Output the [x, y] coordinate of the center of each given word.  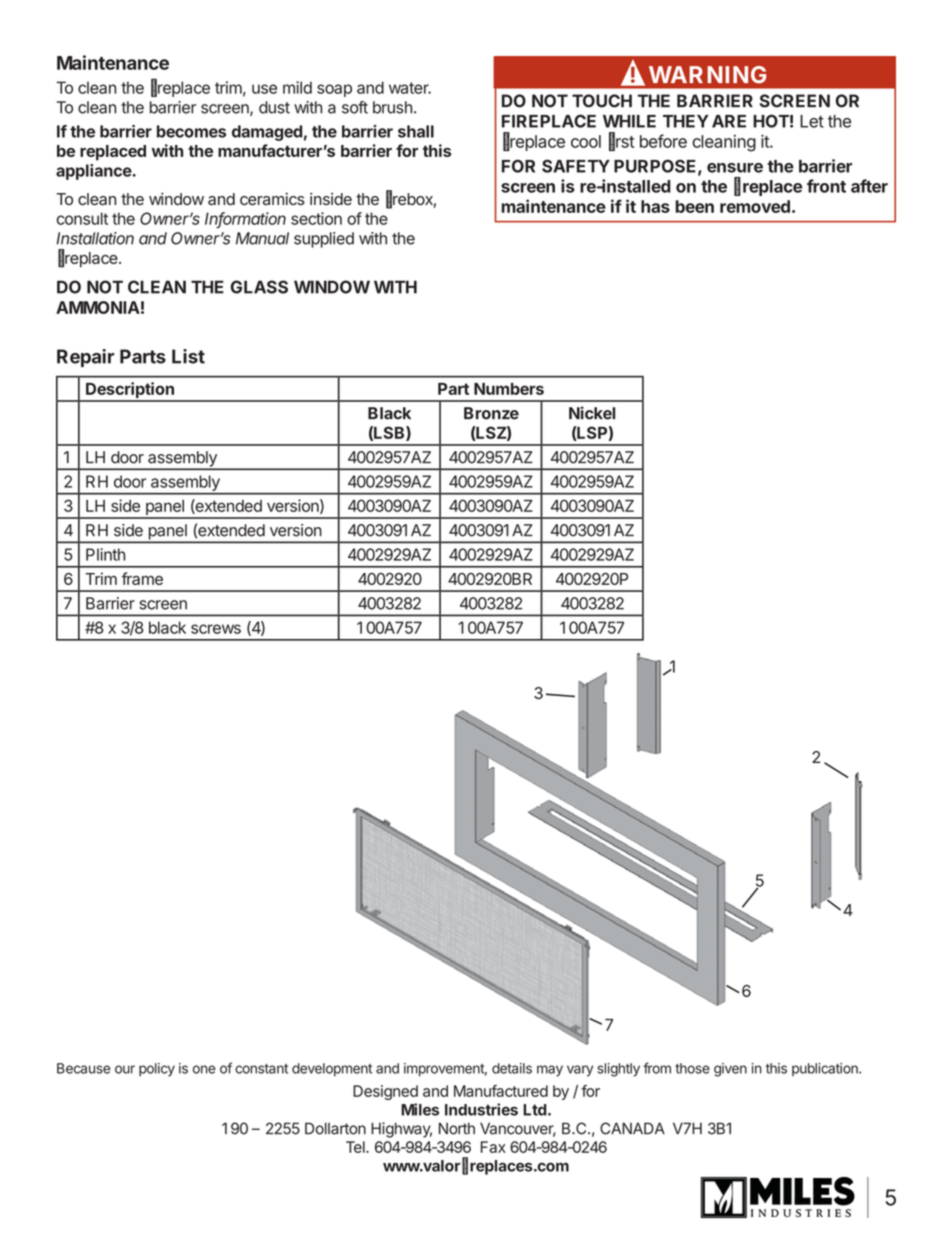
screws [216, 629]
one [204, 1069]
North [457, 1128]
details [512, 1068]
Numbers [509, 389]
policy [157, 1070]
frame [142, 578]
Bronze [491, 413]
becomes [191, 131]
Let [812, 121]
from [657, 1068]
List [188, 356]
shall [416, 131]
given [730, 1070]
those [692, 1068]
